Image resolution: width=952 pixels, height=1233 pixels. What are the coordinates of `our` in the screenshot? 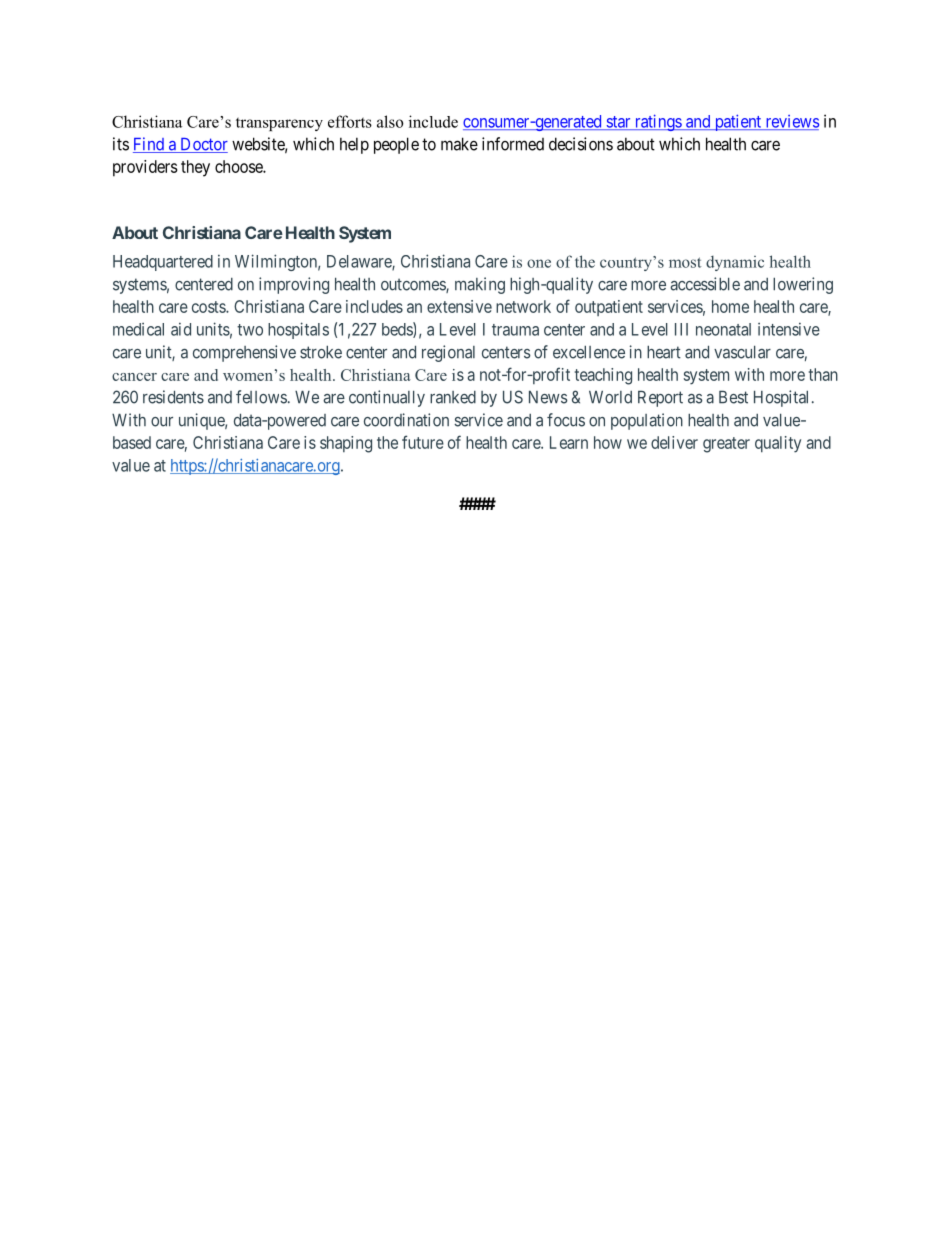 It's located at (162, 422).
